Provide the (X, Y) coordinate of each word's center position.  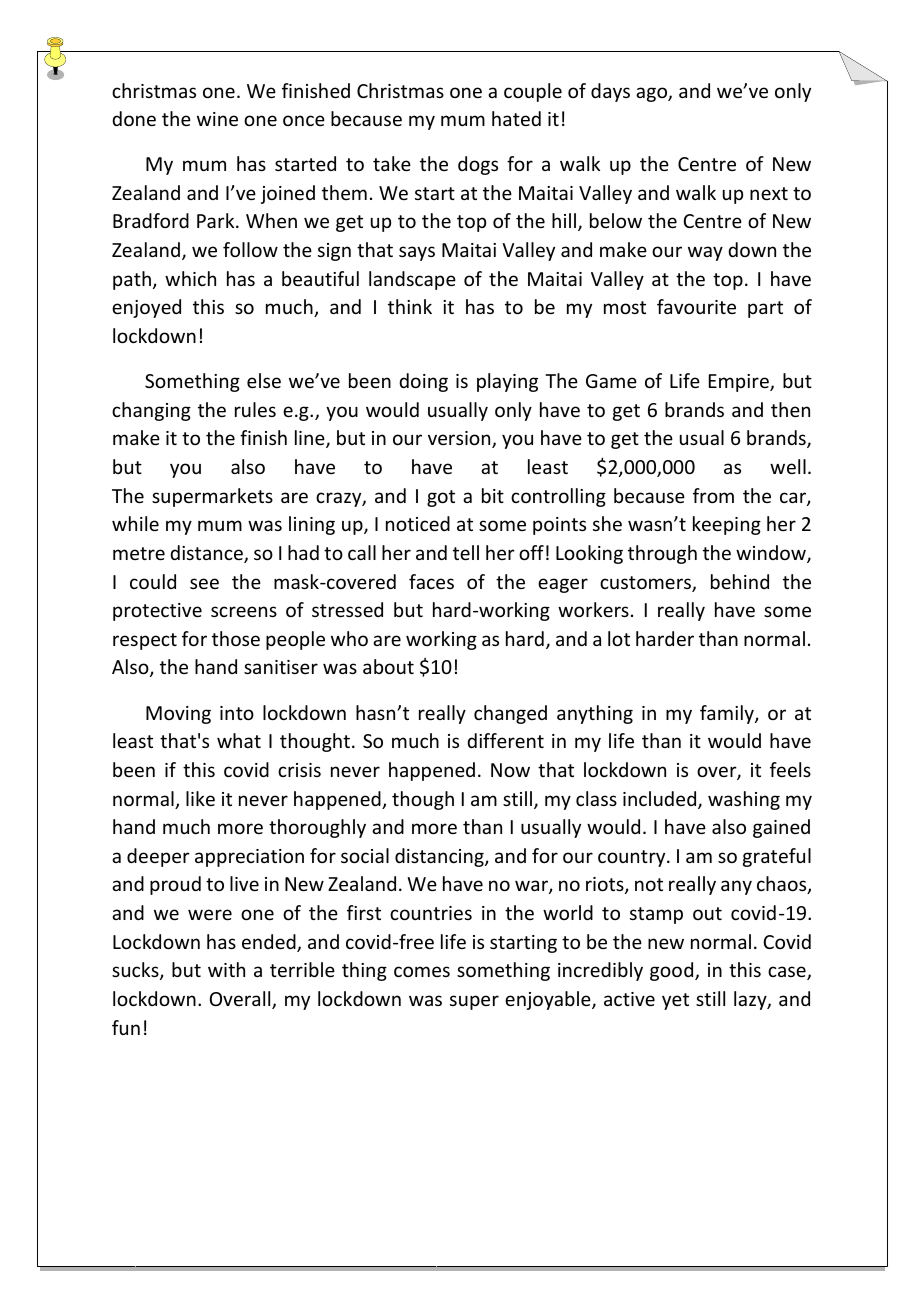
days (610, 92)
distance (207, 554)
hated (516, 118)
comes (422, 971)
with (226, 969)
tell (466, 552)
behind (740, 581)
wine (217, 119)
